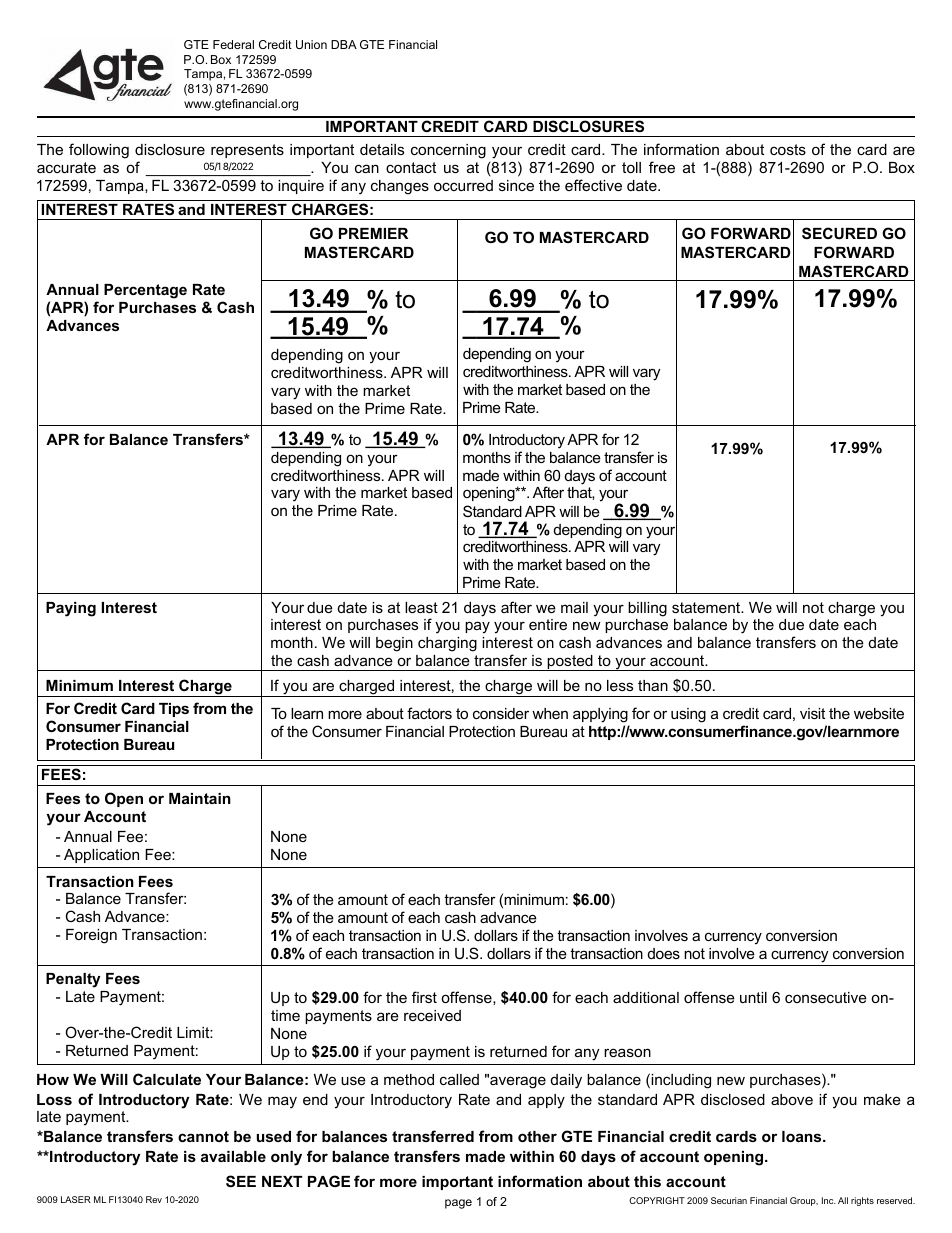  What do you see at coordinates (839, 233) in the document?
I see `SECURED` at bounding box center [839, 233].
